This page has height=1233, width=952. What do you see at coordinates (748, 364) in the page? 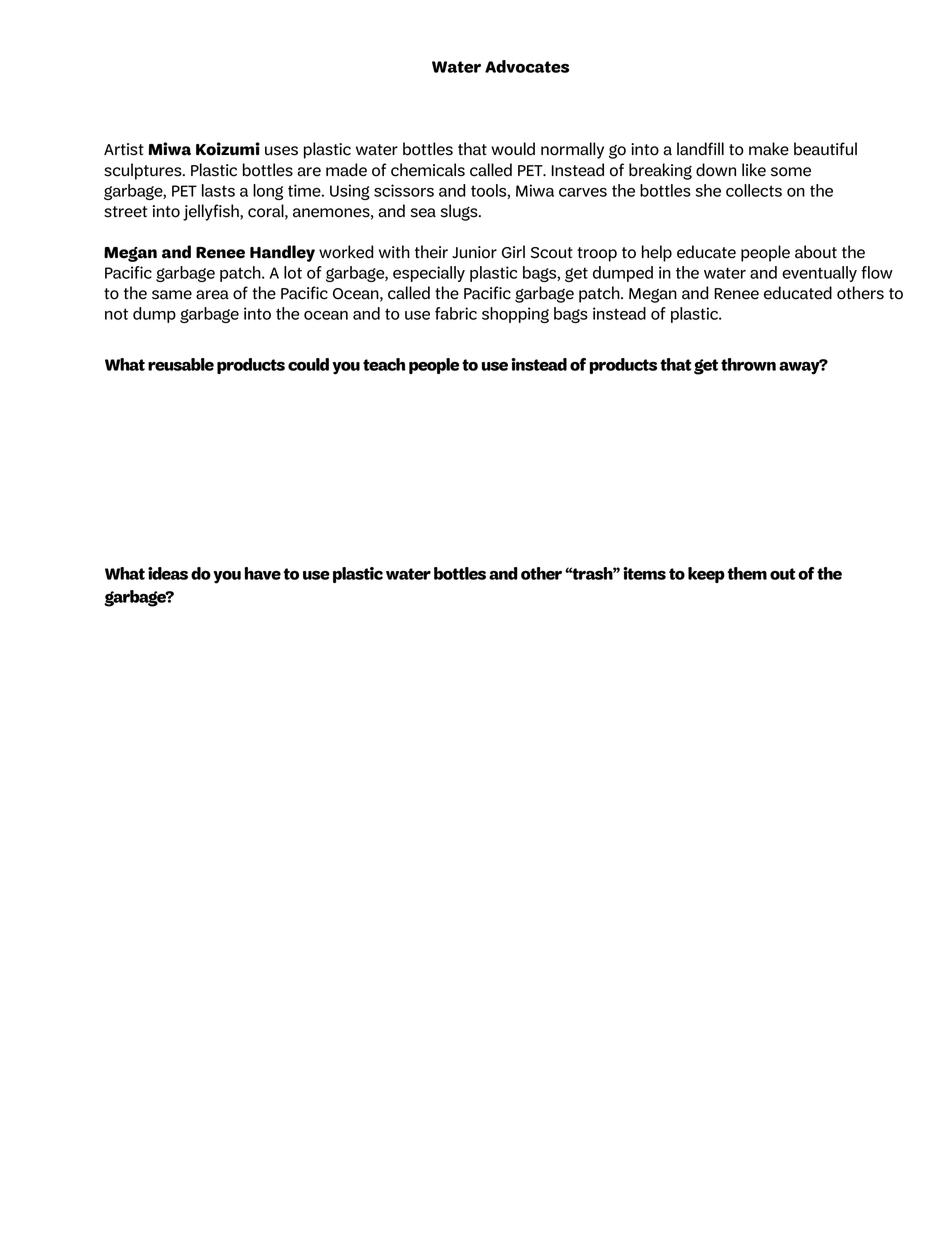
I see `thrown` at bounding box center [748, 364].
